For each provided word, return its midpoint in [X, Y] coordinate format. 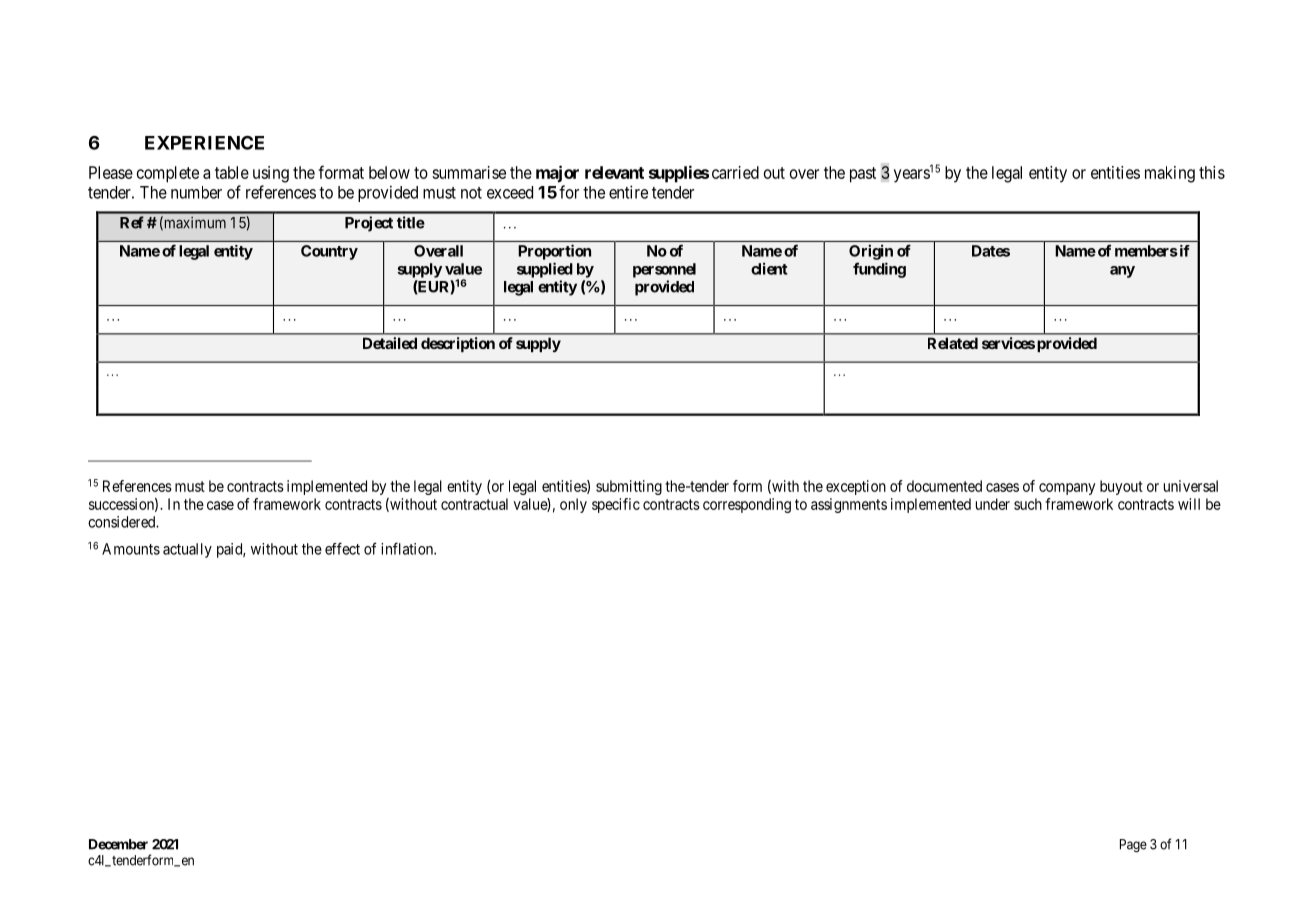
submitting [629, 487]
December [118, 844]
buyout [1121, 487]
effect [342, 548]
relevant [614, 172]
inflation [408, 548]
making [1170, 174]
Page [1133, 846]
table [232, 172]
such [1028, 504]
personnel [664, 270]
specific [616, 505]
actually [187, 550]
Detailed [390, 343]
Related [953, 343]
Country [329, 252]
